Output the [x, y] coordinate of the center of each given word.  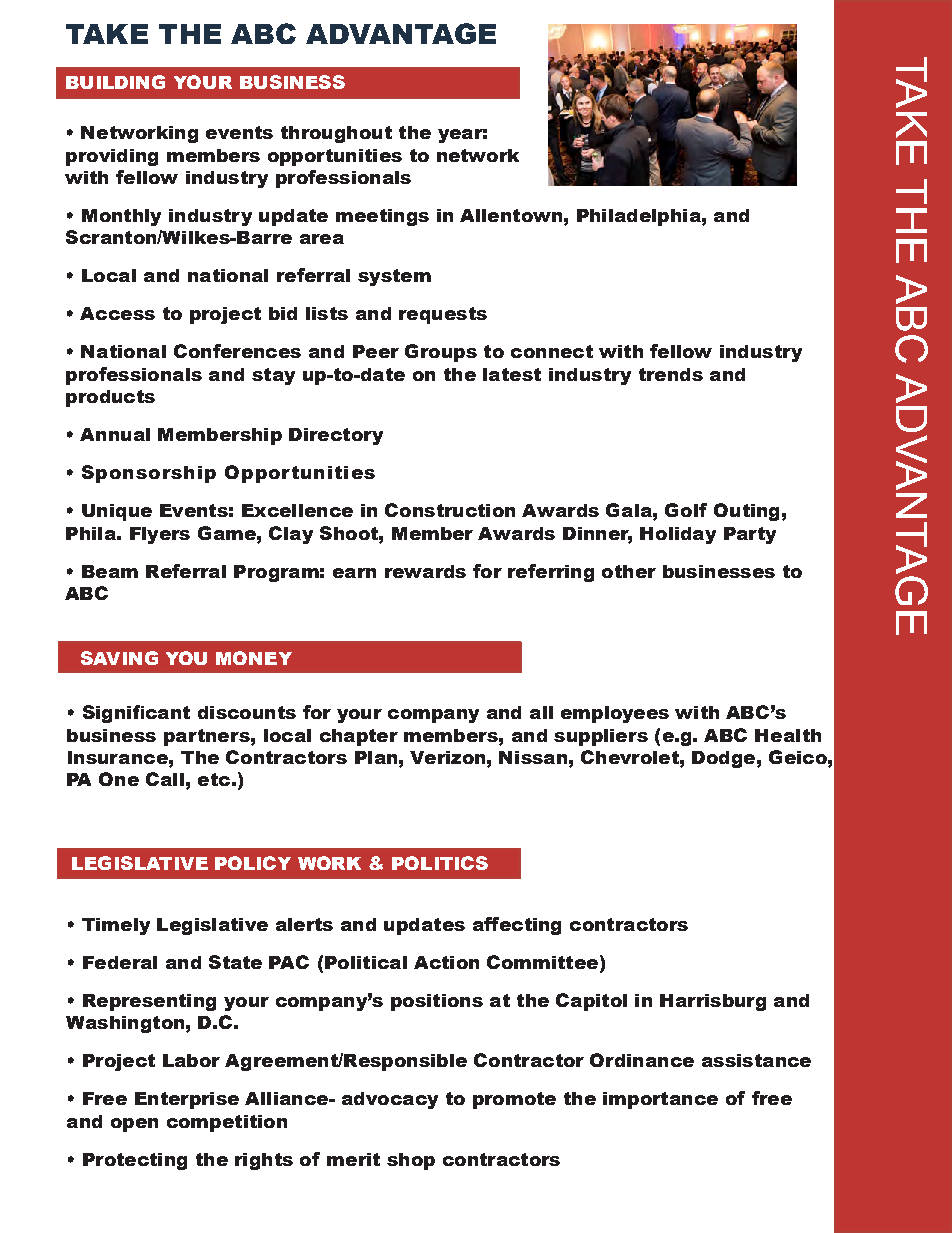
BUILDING [115, 82]
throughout [336, 134]
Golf [686, 510]
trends [671, 374]
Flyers [160, 535]
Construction [450, 510]
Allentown [511, 215]
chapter [359, 737]
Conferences [237, 351]
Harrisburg [713, 1002]
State [235, 962]
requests [443, 315]
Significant [136, 714]
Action [446, 962]
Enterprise [187, 1100]
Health [788, 735]
